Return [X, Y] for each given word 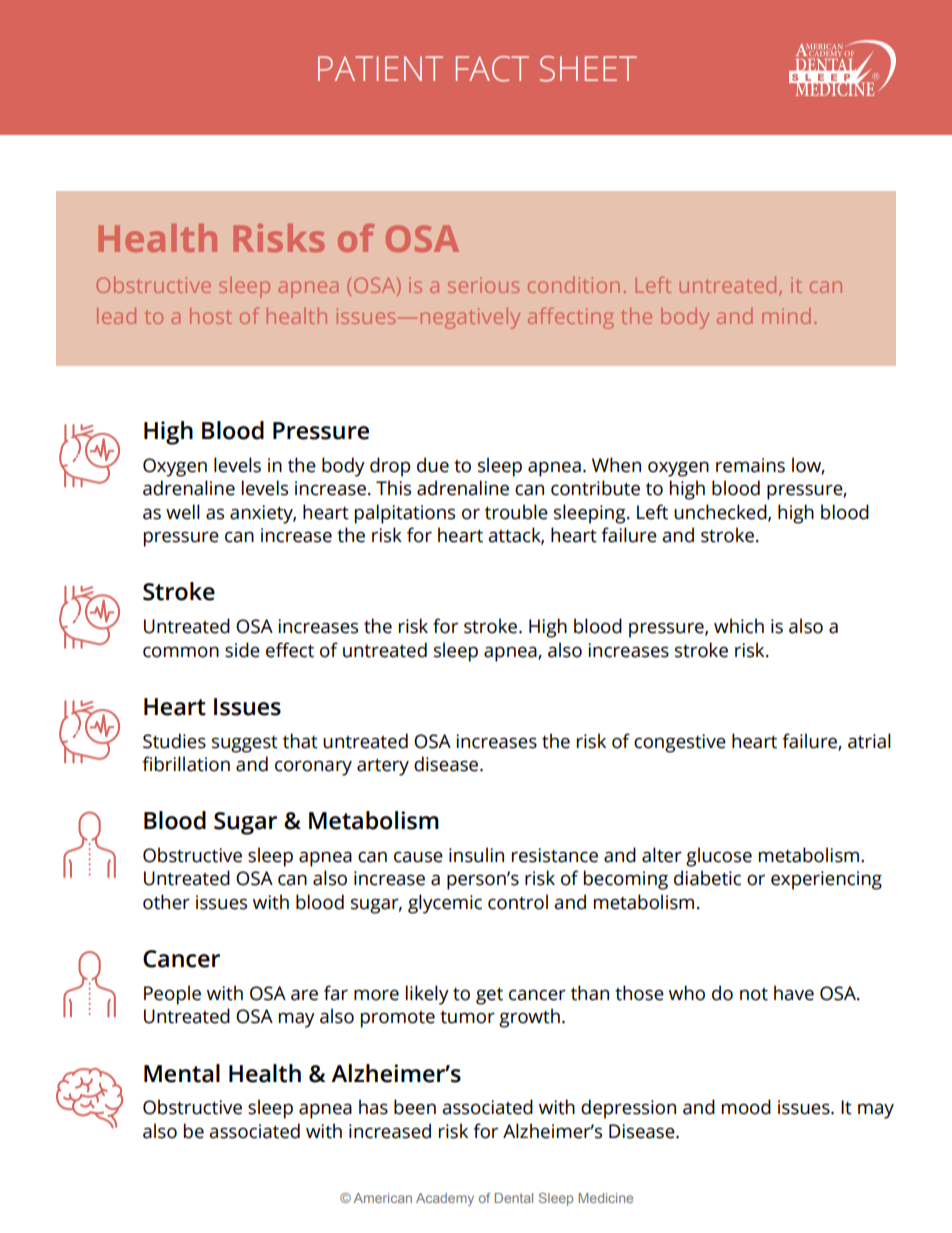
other [166, 902]
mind [786, 316]
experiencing [826, 880]
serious [483, 285]
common [181, 652]
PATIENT [380, 68]
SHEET [588, 69]
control [518, 902]
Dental [514, 1198]
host [211, 316]
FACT [492, 69]
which [739, 626]
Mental [182, 1073]
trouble [516, 512]
